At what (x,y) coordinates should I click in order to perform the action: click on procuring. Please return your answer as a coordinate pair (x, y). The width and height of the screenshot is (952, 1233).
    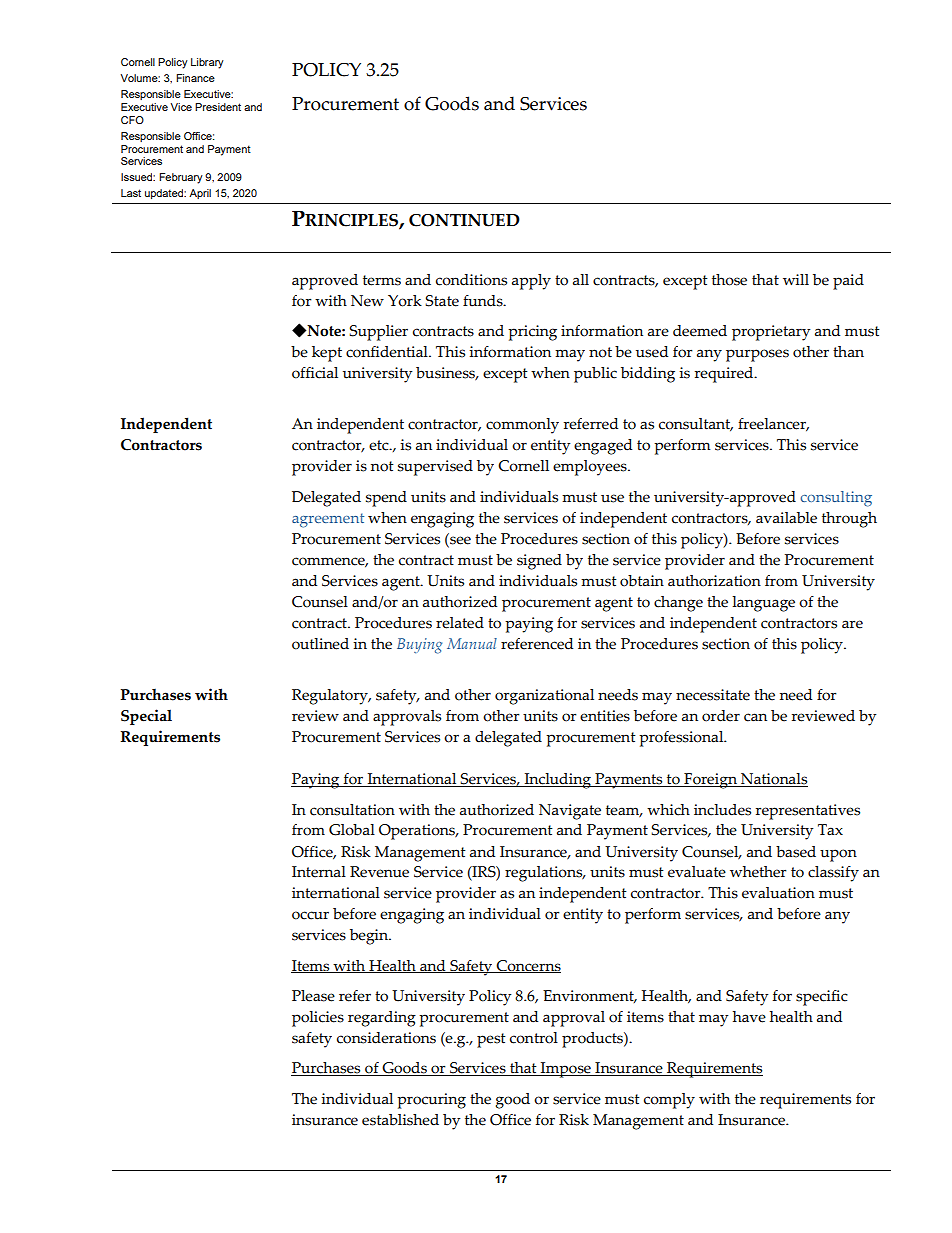
    Looking at the image, I should click on (431, 1101).
